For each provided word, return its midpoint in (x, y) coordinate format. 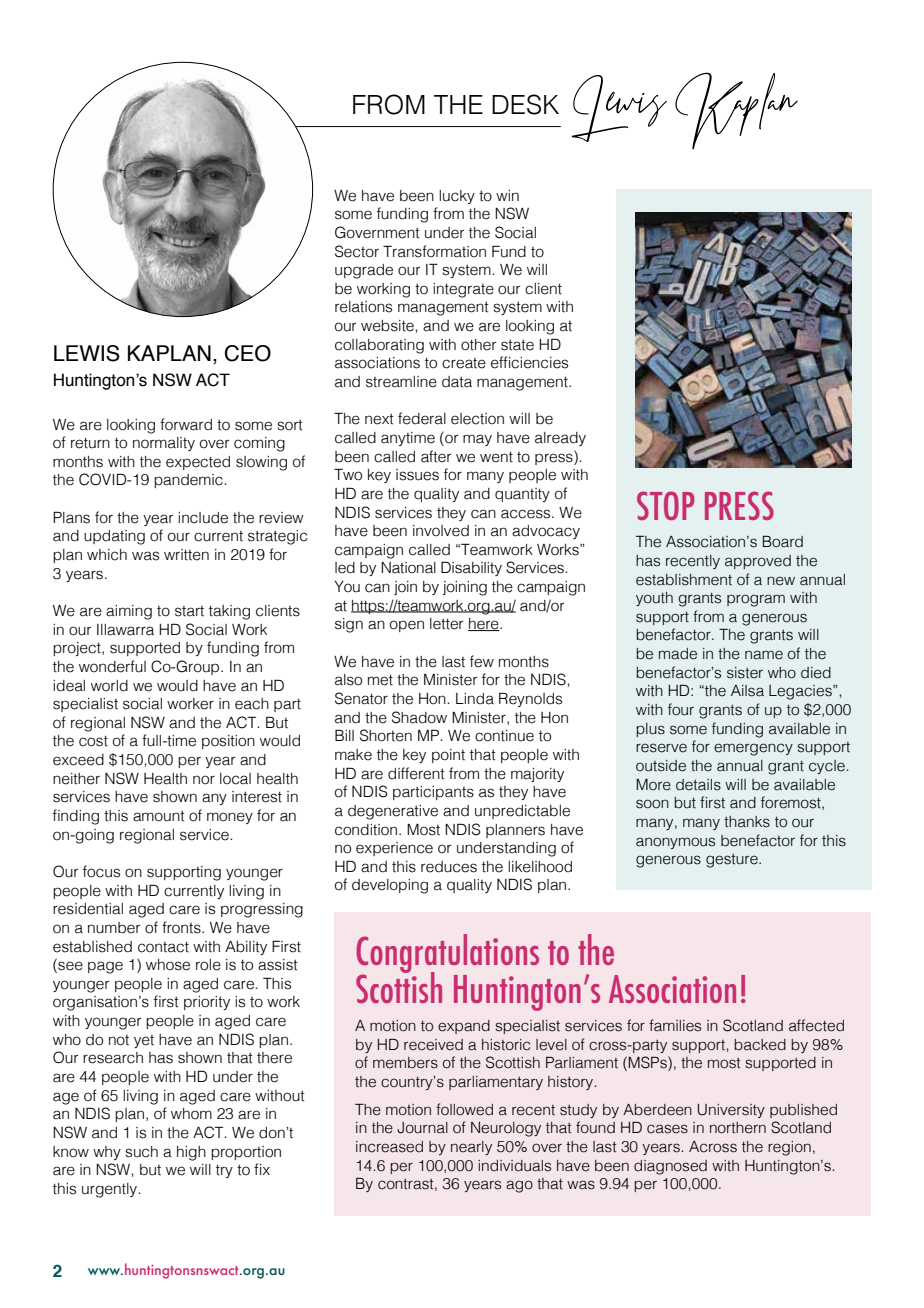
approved (758, 562)
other (478, 345)
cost (93, 741)
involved (441, 531)
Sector (357, 251)
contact (163, 947)
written (186, 555)
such (141, 1152)
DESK (525, 104)
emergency (753, 749)
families (675, 1025)
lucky (457, 197)
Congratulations (447, 954)
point (448, 756)
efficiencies (529, 362)
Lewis (87, 353)
